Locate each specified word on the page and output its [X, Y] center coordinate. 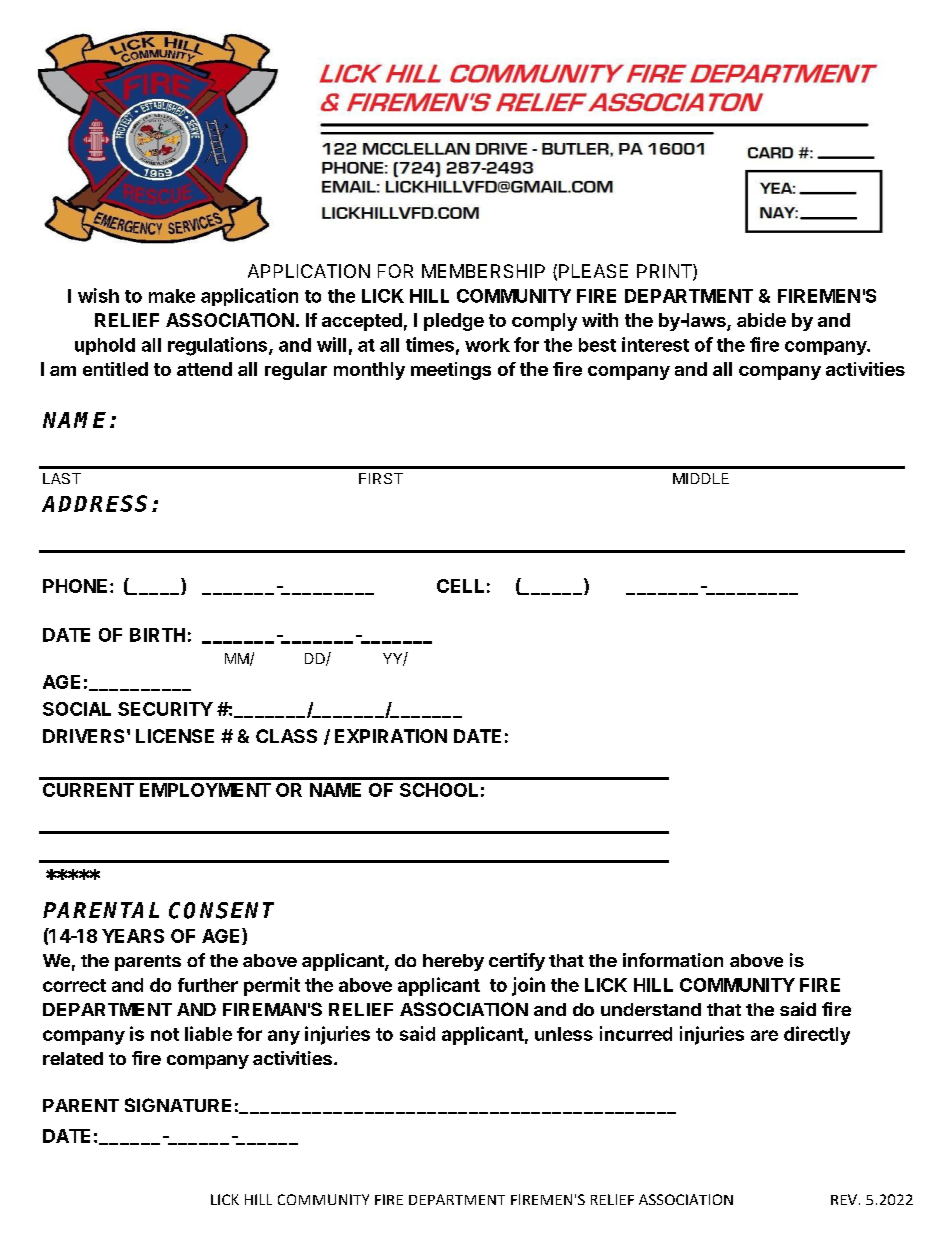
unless [564, 1034]
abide [761, 320]
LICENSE [175, 736]
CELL [460, 586]
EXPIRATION [391, 736]
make [172, 296]
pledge [454, 322]
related [73, 1058]
